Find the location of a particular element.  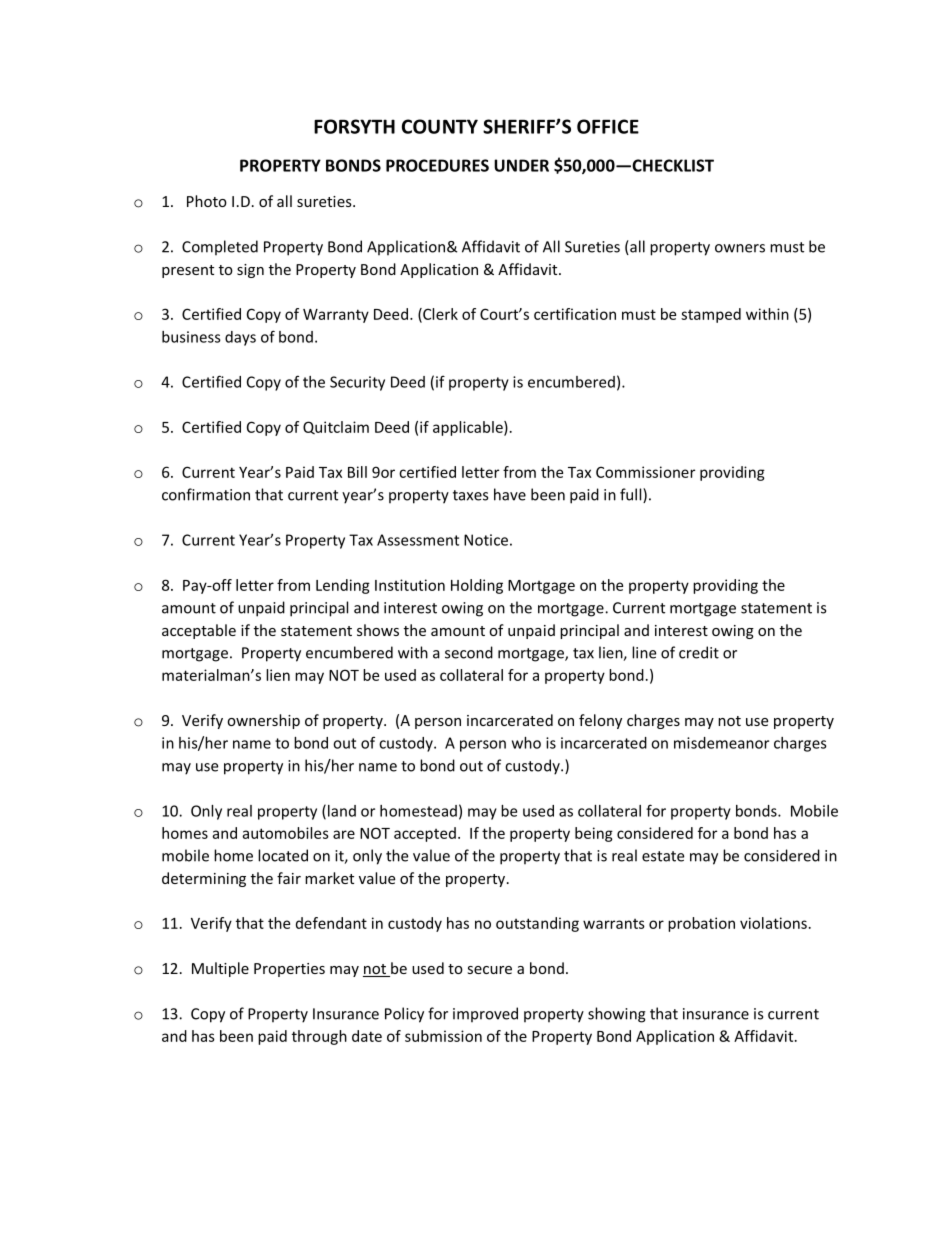

Photo is located at coordinates (207, 201).
